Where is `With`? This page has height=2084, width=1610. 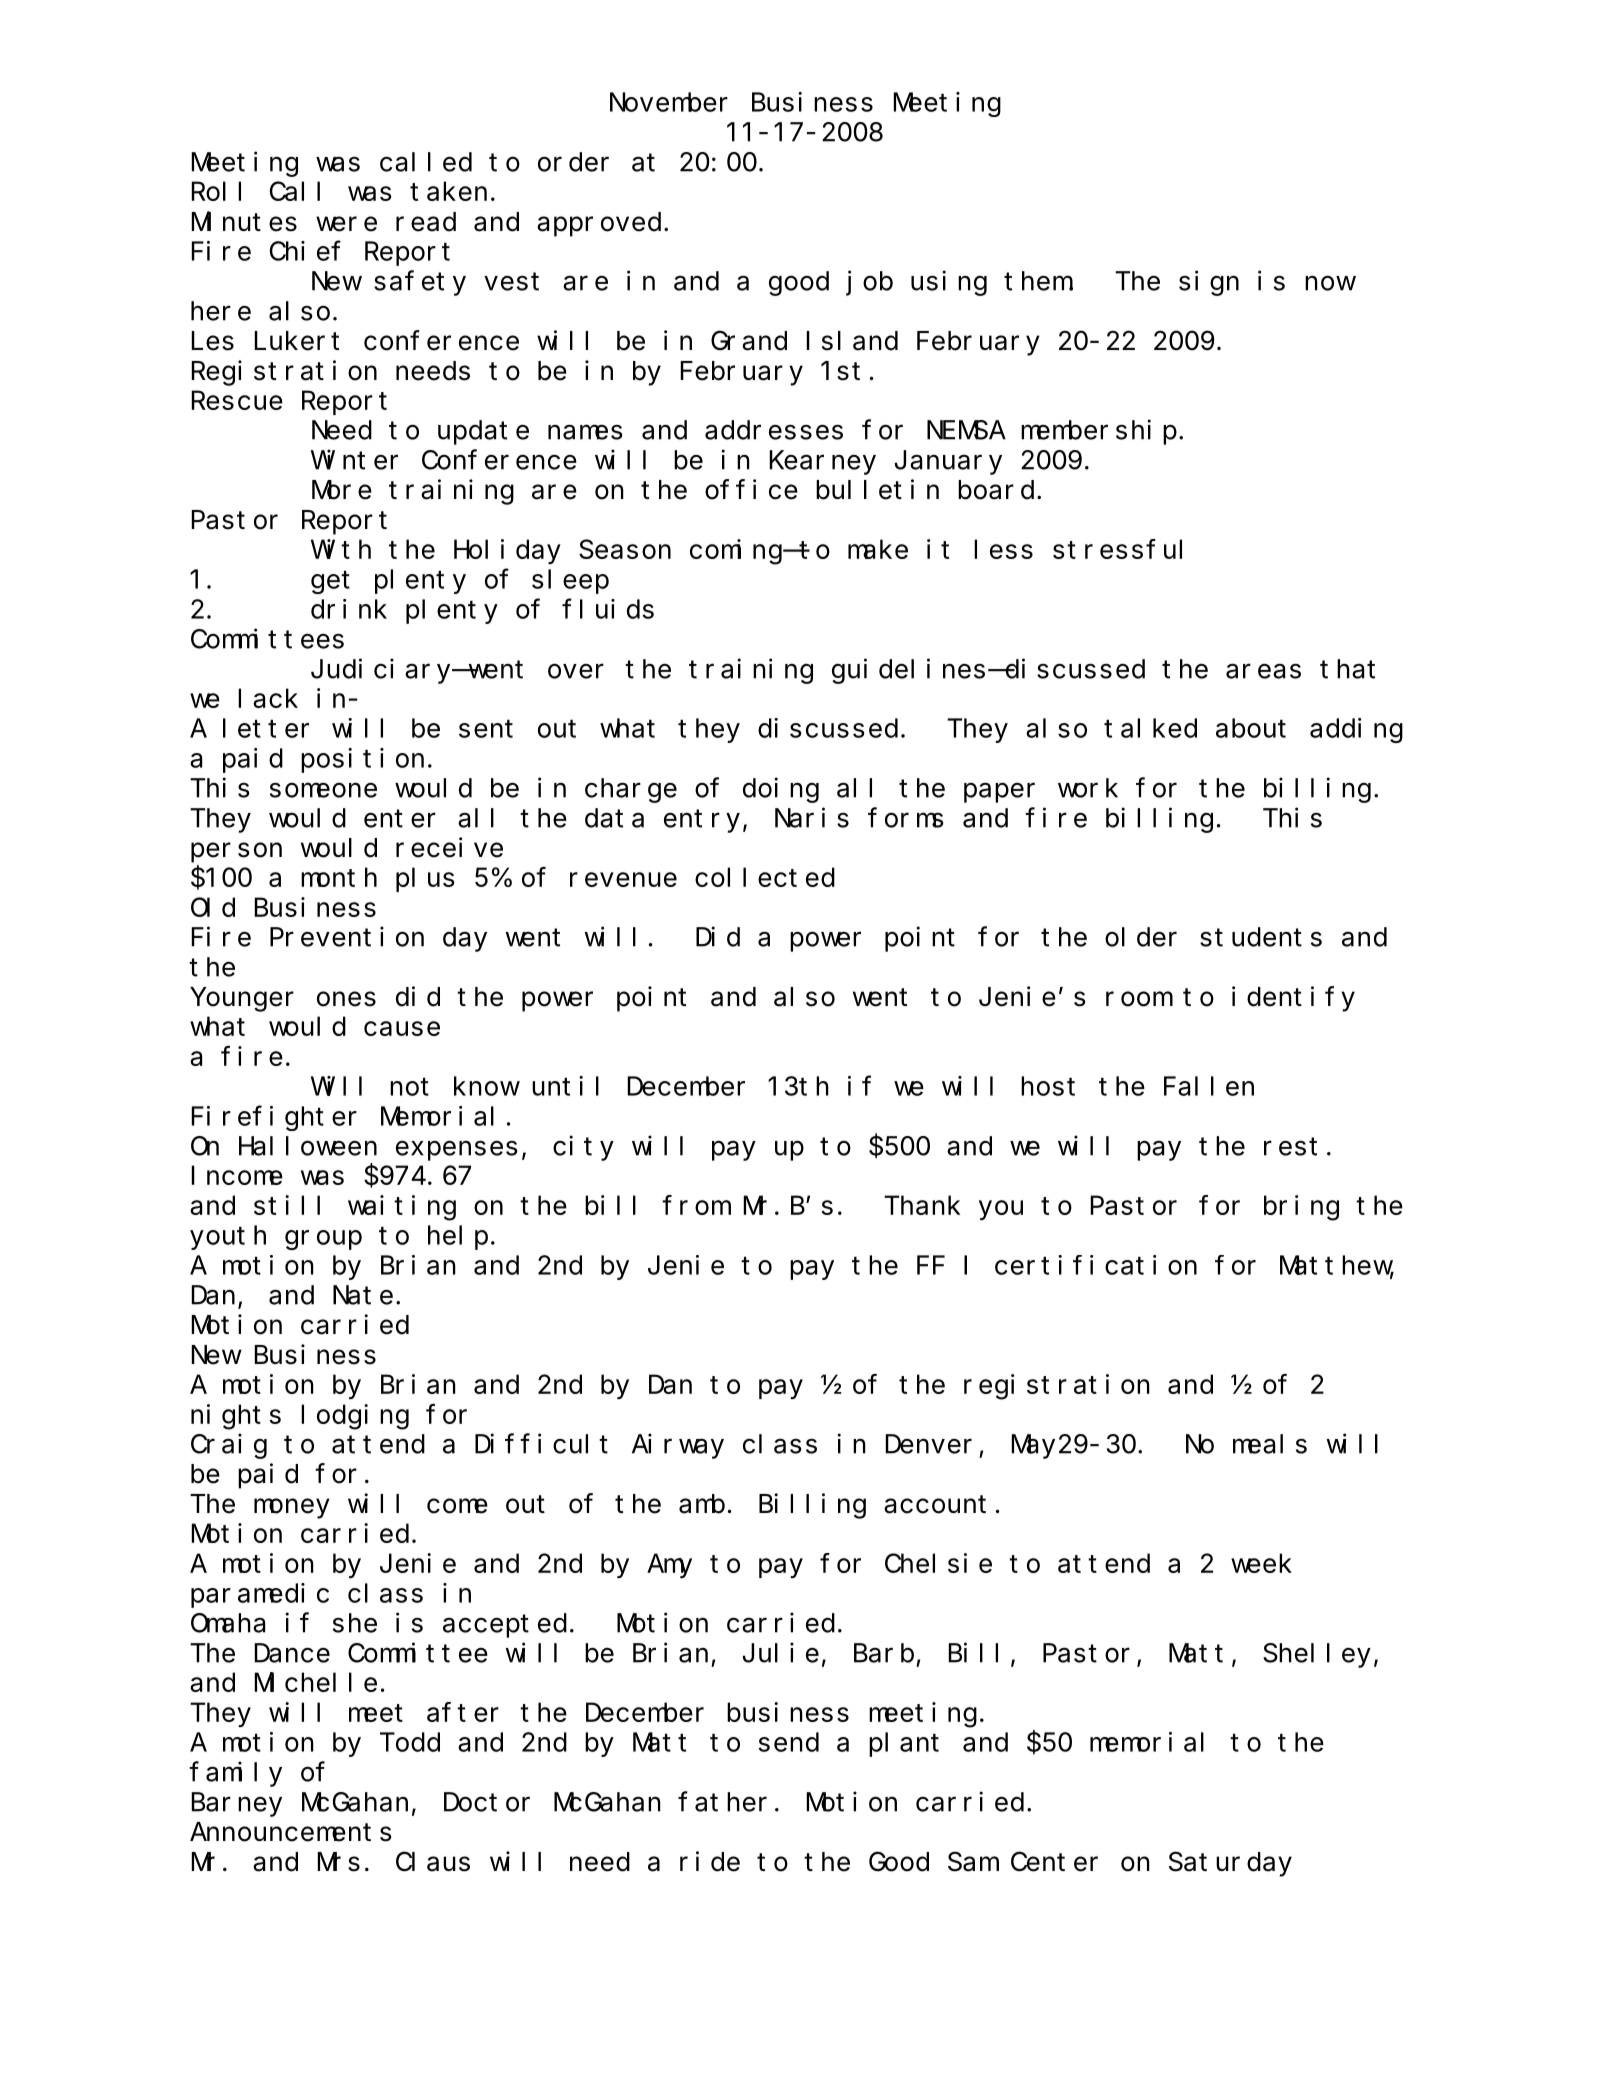 With is located at coordinates (341, 549).
